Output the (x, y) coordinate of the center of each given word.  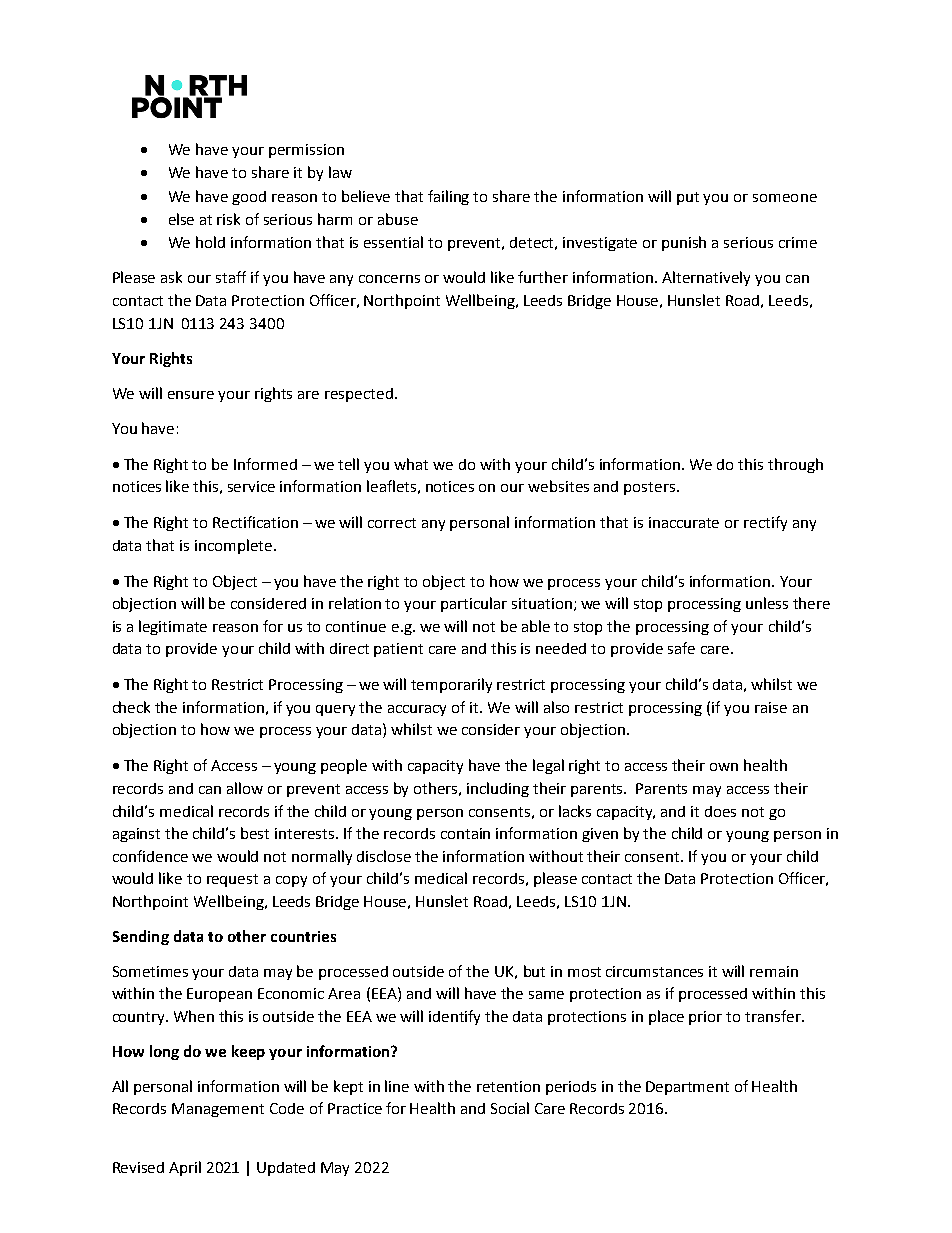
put (688, 198)
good (249, 198)
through (795, 465)
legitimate (173, 627)
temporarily (451, 685)
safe (681, 648)
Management (218, 1110)
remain (774, 971)
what (411, 464)
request (232, 880)
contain (465, 833)
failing (448, 197)
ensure (191, 395)
